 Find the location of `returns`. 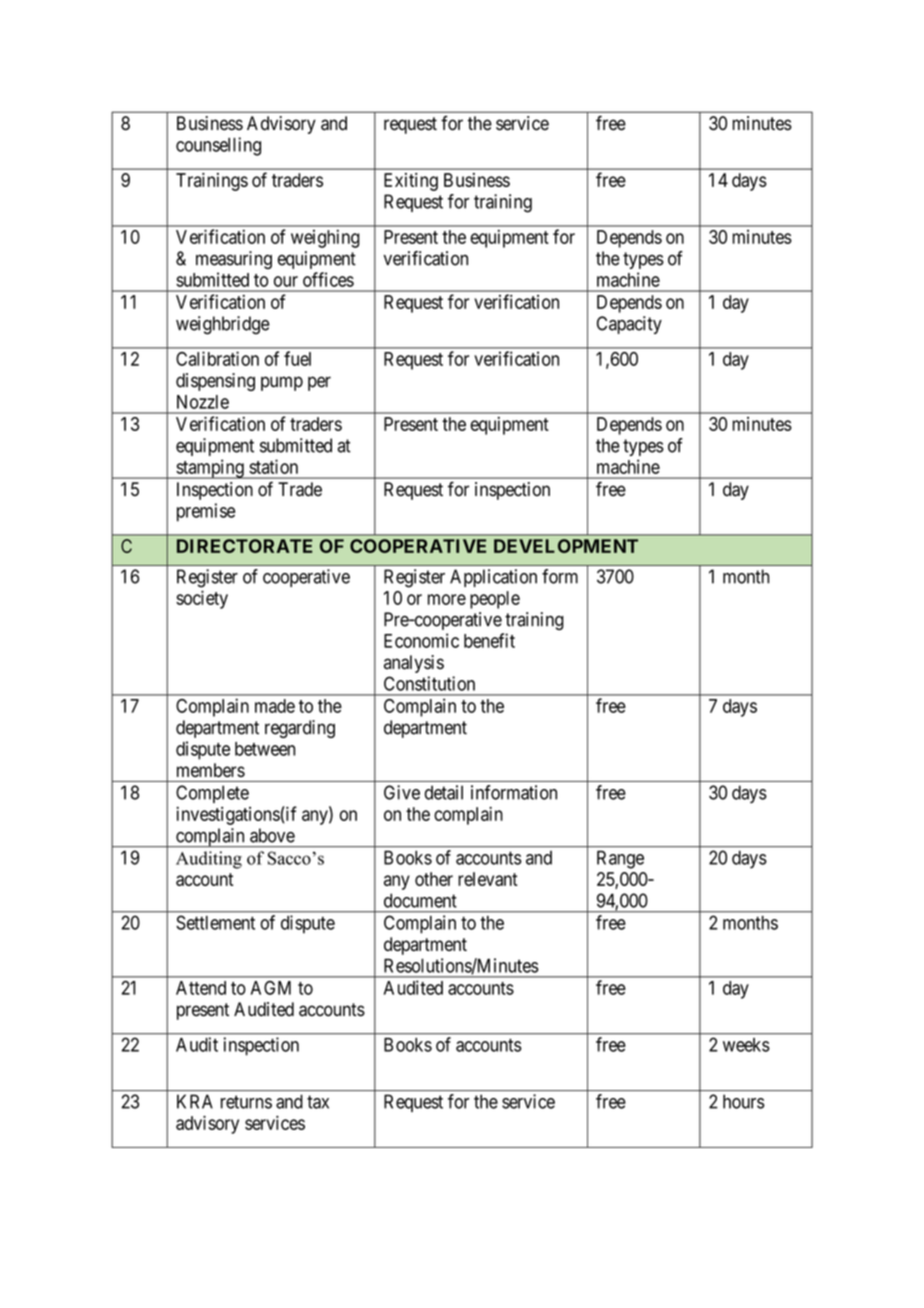

returns is located at coordinates (246, 1102).
